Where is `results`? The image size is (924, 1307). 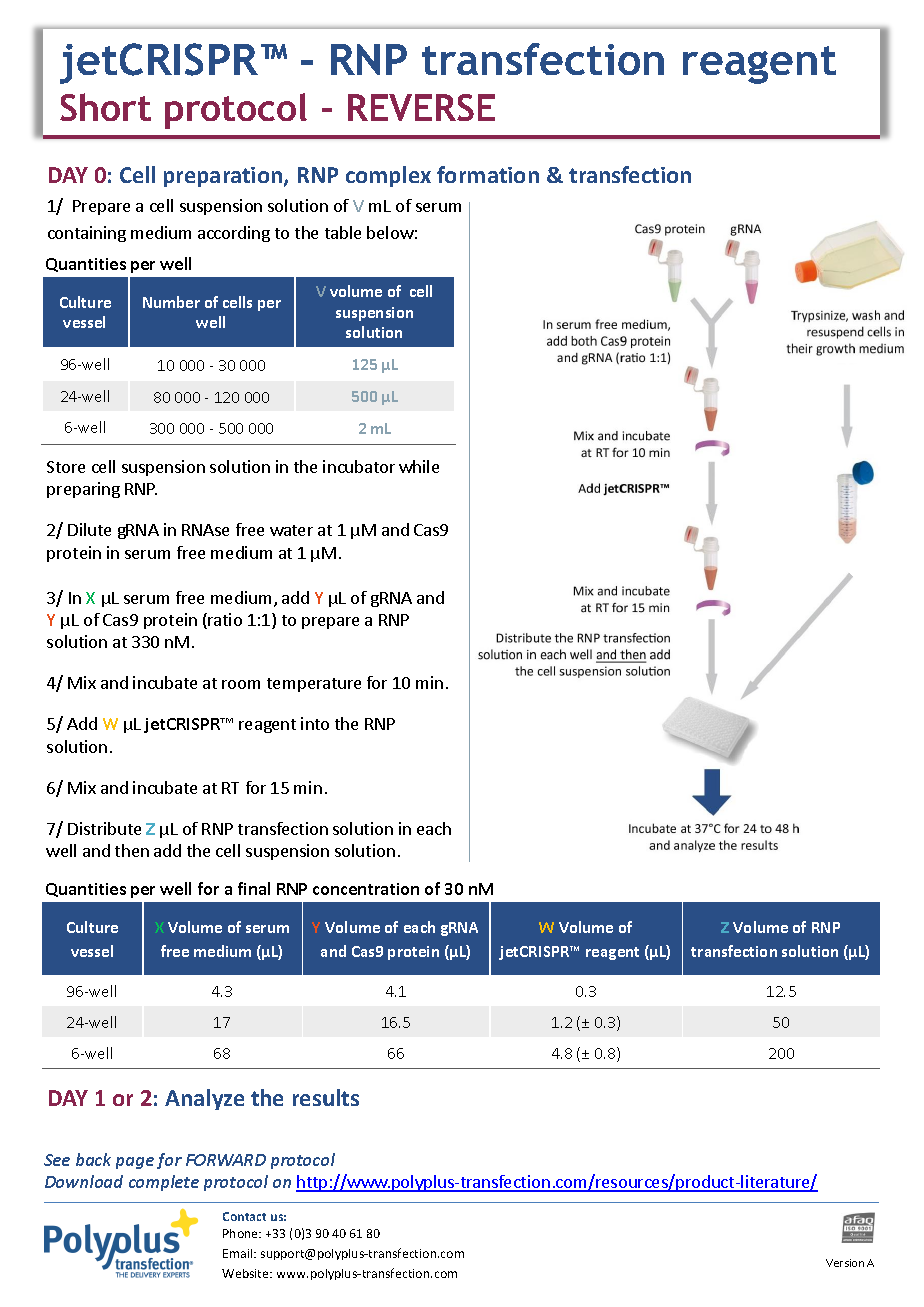
results is located at coordinates (326, 1097).
